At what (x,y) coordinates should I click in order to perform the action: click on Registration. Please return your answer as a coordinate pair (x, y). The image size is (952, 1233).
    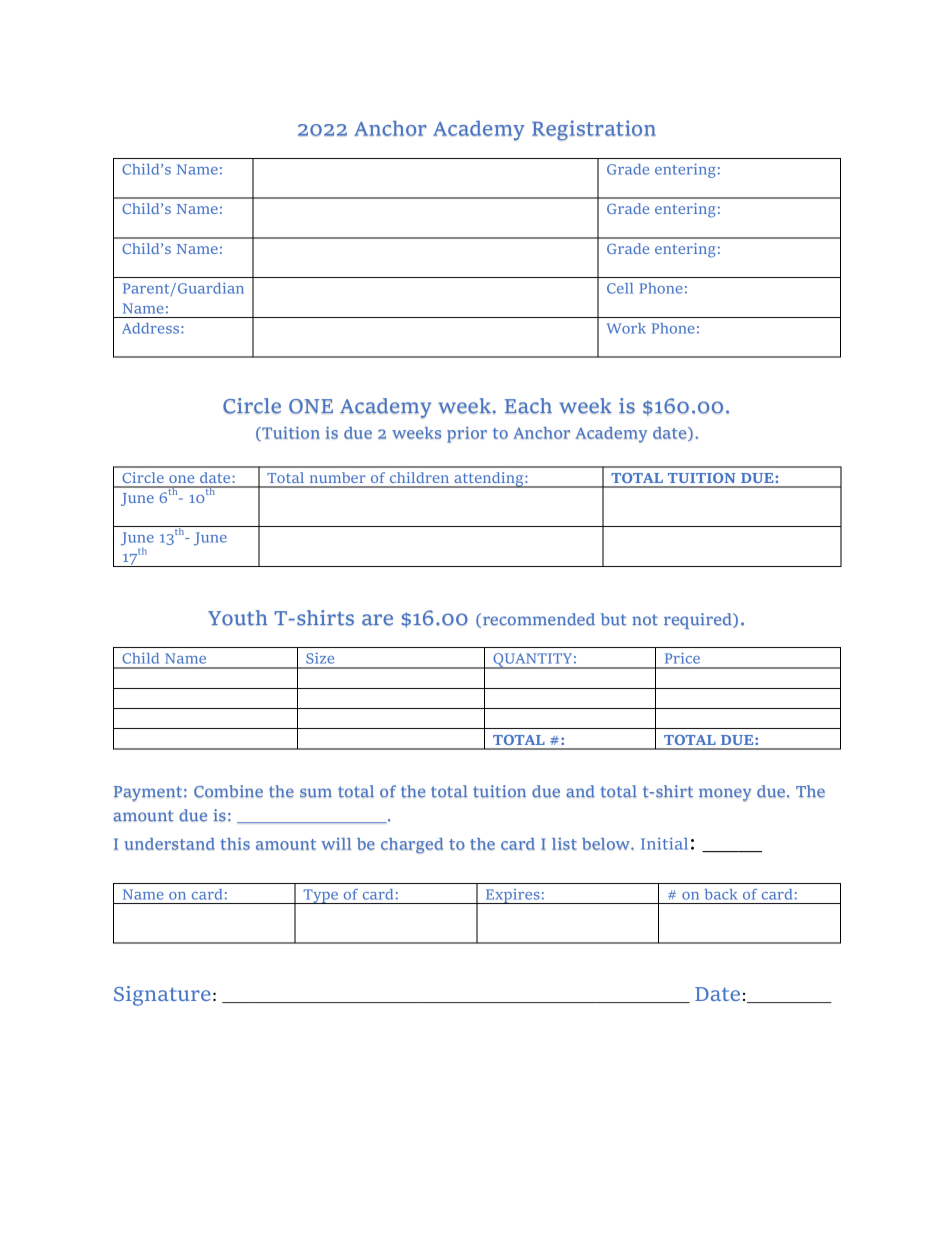
    Looking at the image, I should click on (594, 130).
